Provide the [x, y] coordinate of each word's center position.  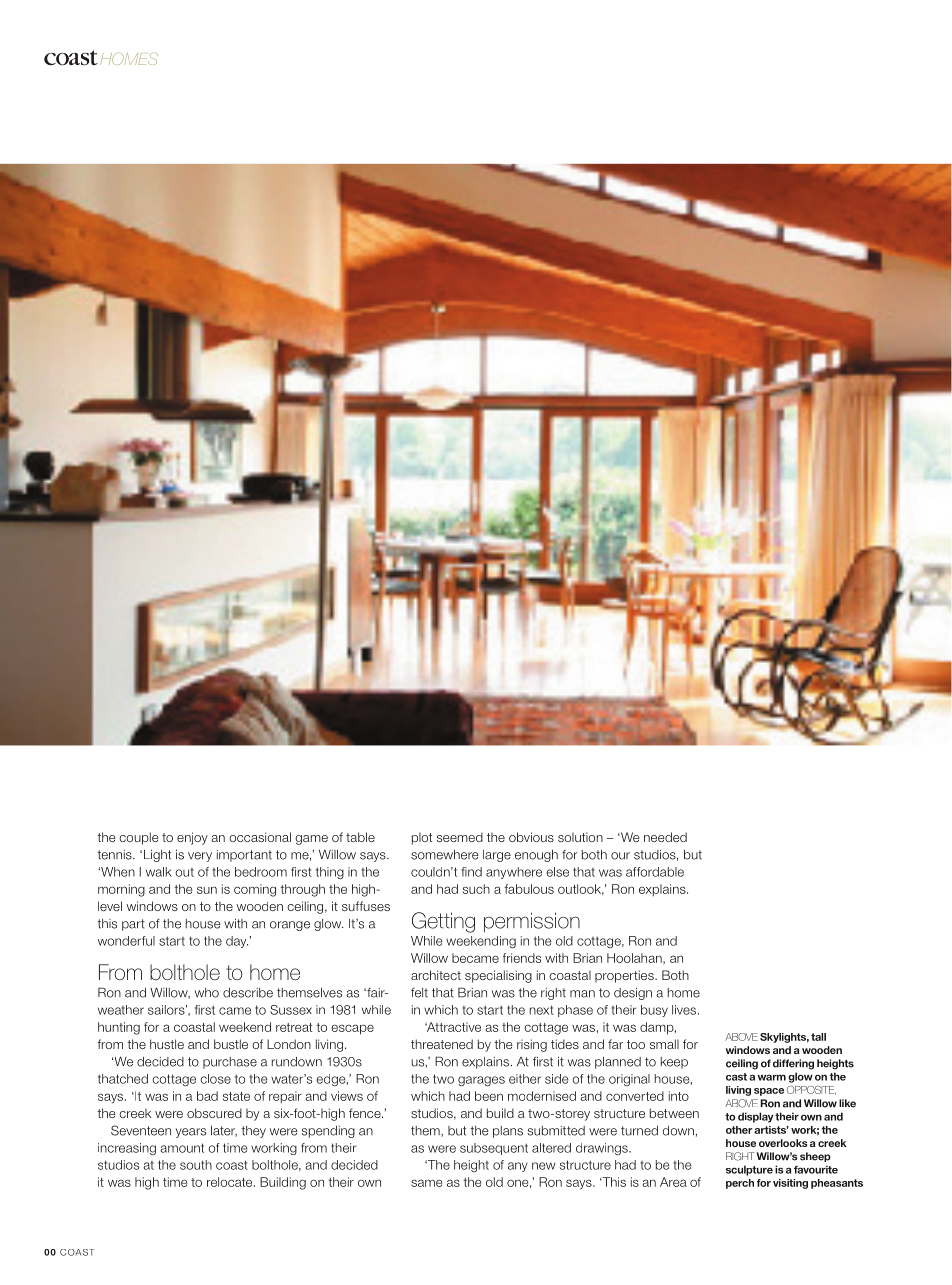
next [542, 1010]
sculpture [749, 1170]
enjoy [192, 838]
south [196, 1165]
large [497, 856]
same [426, 1183]
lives [685, 1010]
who [207, 993]
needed [665, 837]
